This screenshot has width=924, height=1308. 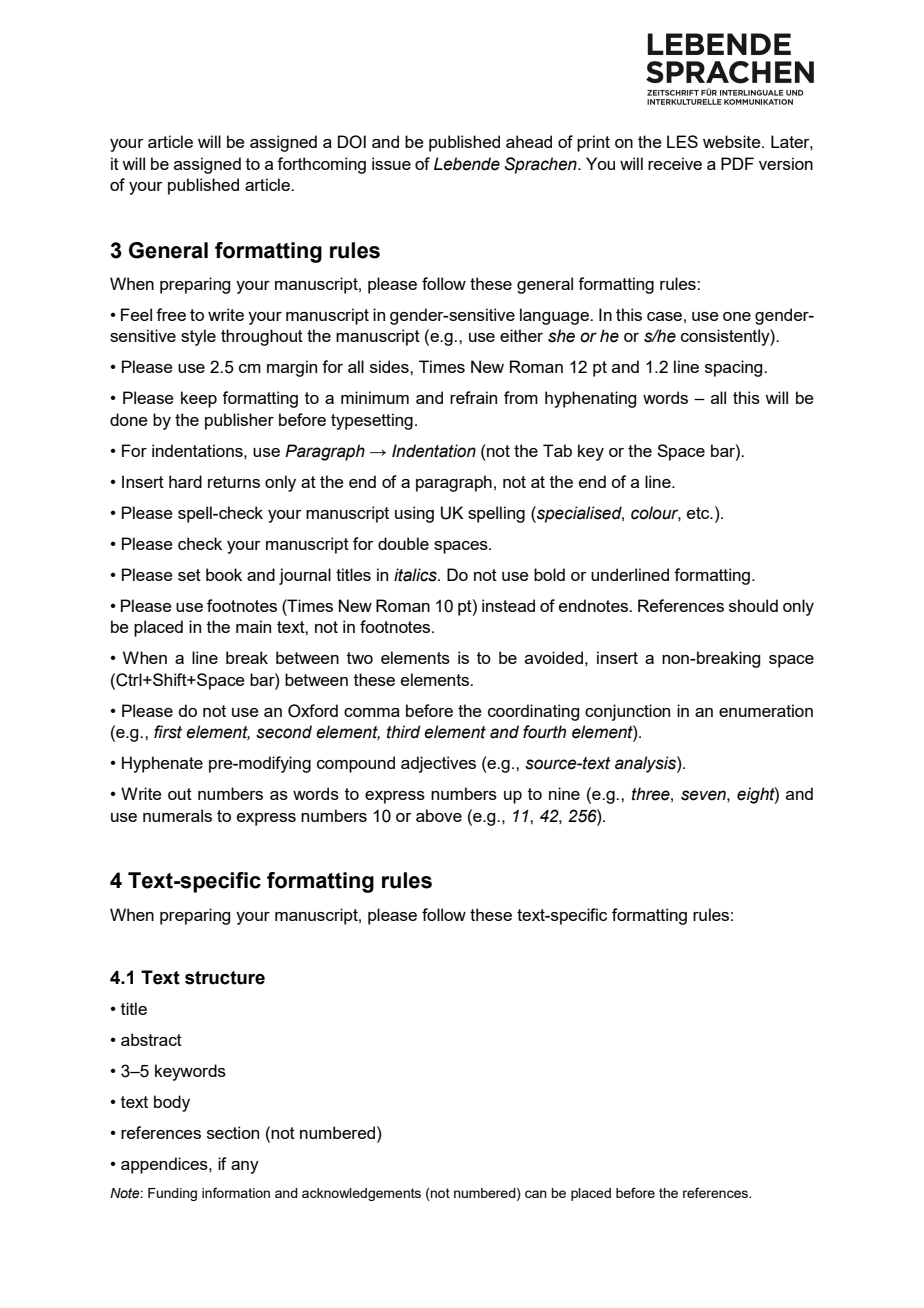 I want to click on PDF, so click(x=737, y=163).
